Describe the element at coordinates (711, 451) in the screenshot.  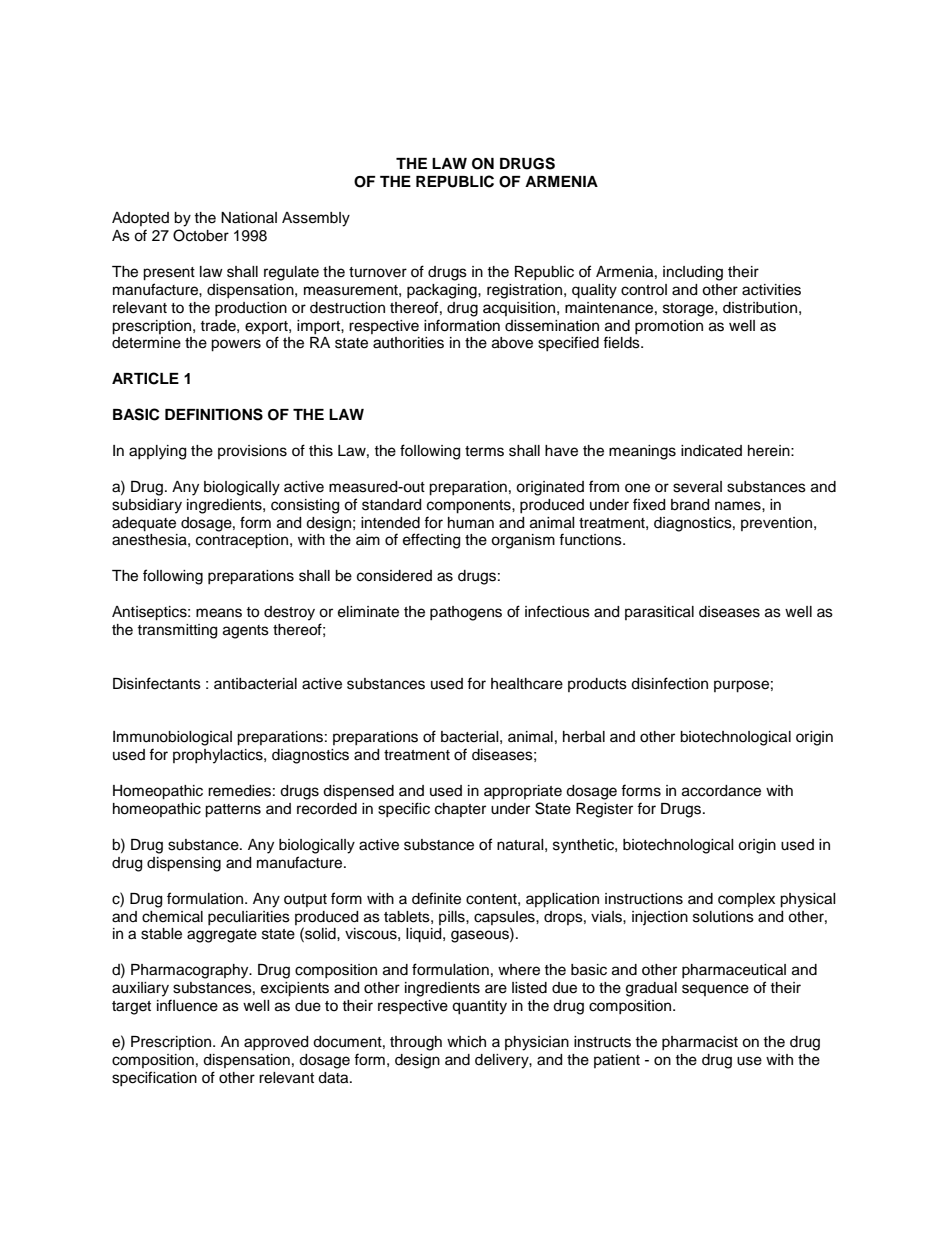
I see `indicated` at that location.
